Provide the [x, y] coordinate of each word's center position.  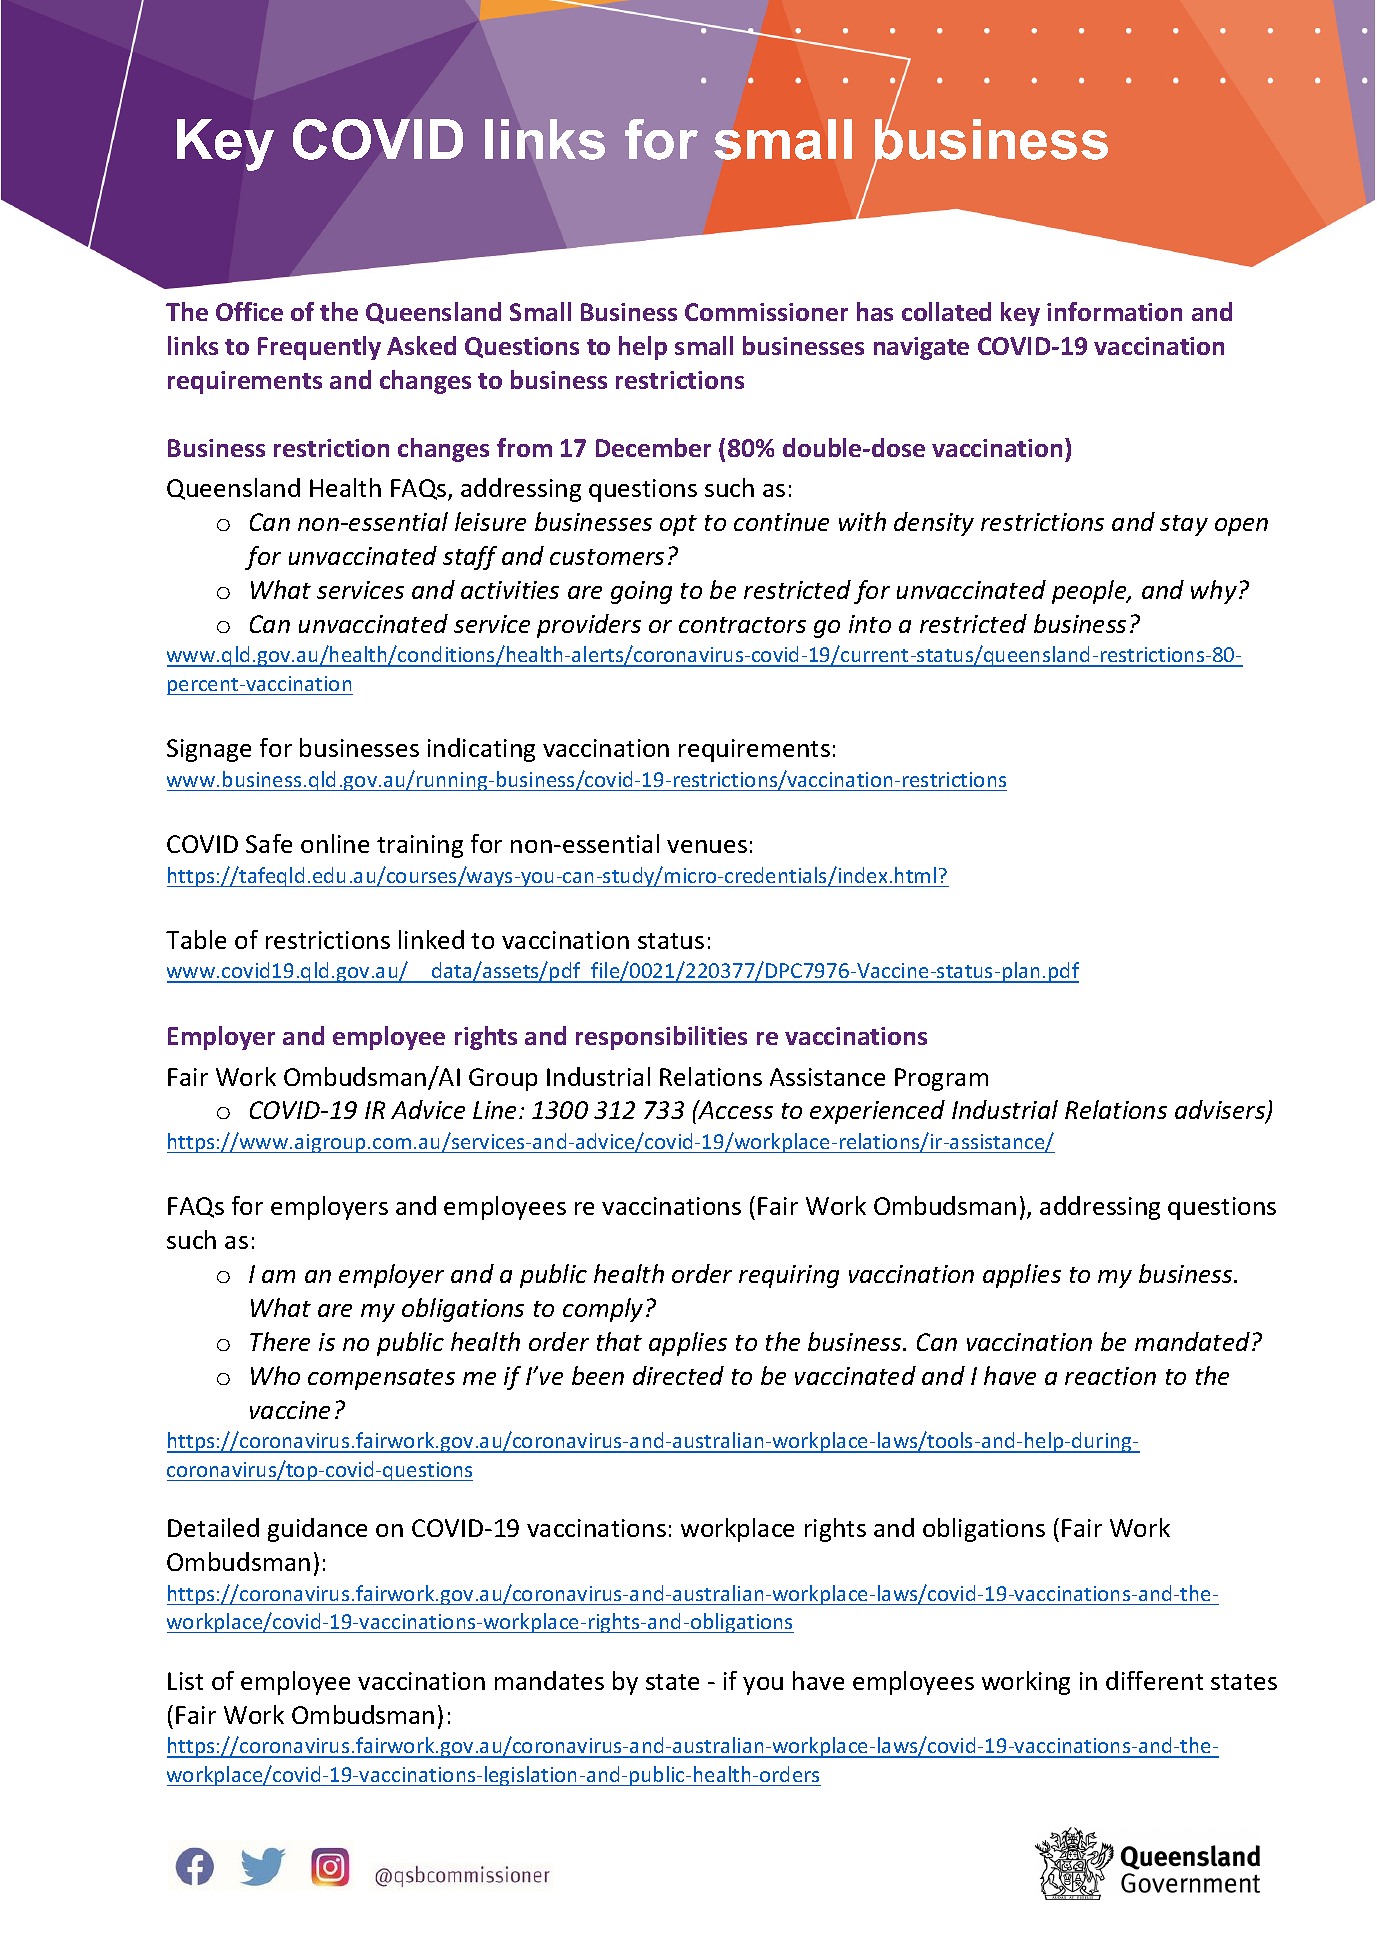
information [1114, 311]
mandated [1194, 1341]
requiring [789, 1276]
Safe [269, 843]
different [1154, 1680]
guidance [317, 1530]
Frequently [319, 348]
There [280, 1341]
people [1090, 592]
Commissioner [766, 312]
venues [707, 846]
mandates [549, 1680]
